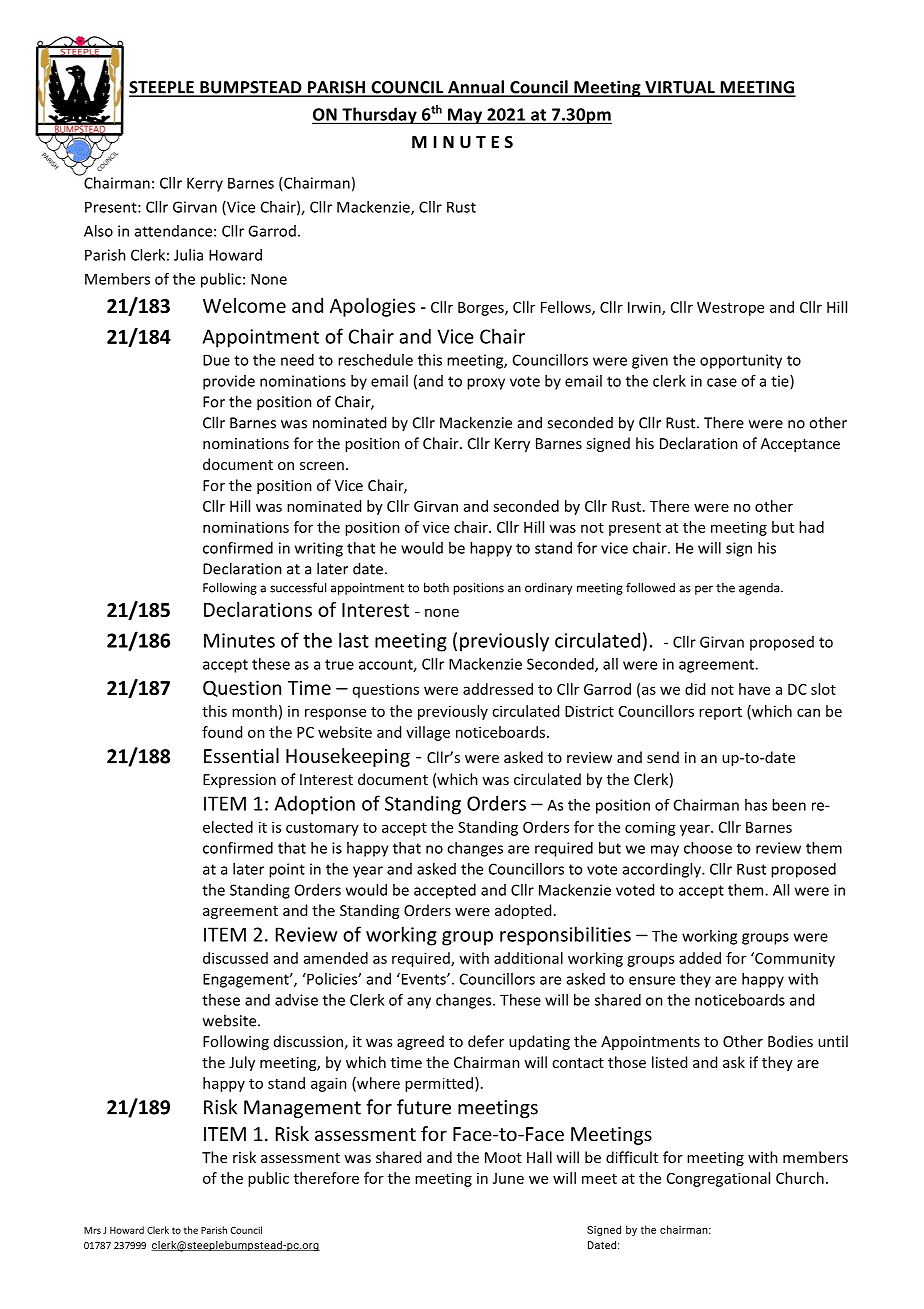  I want to click on Mrs, so click(92, 1230).
